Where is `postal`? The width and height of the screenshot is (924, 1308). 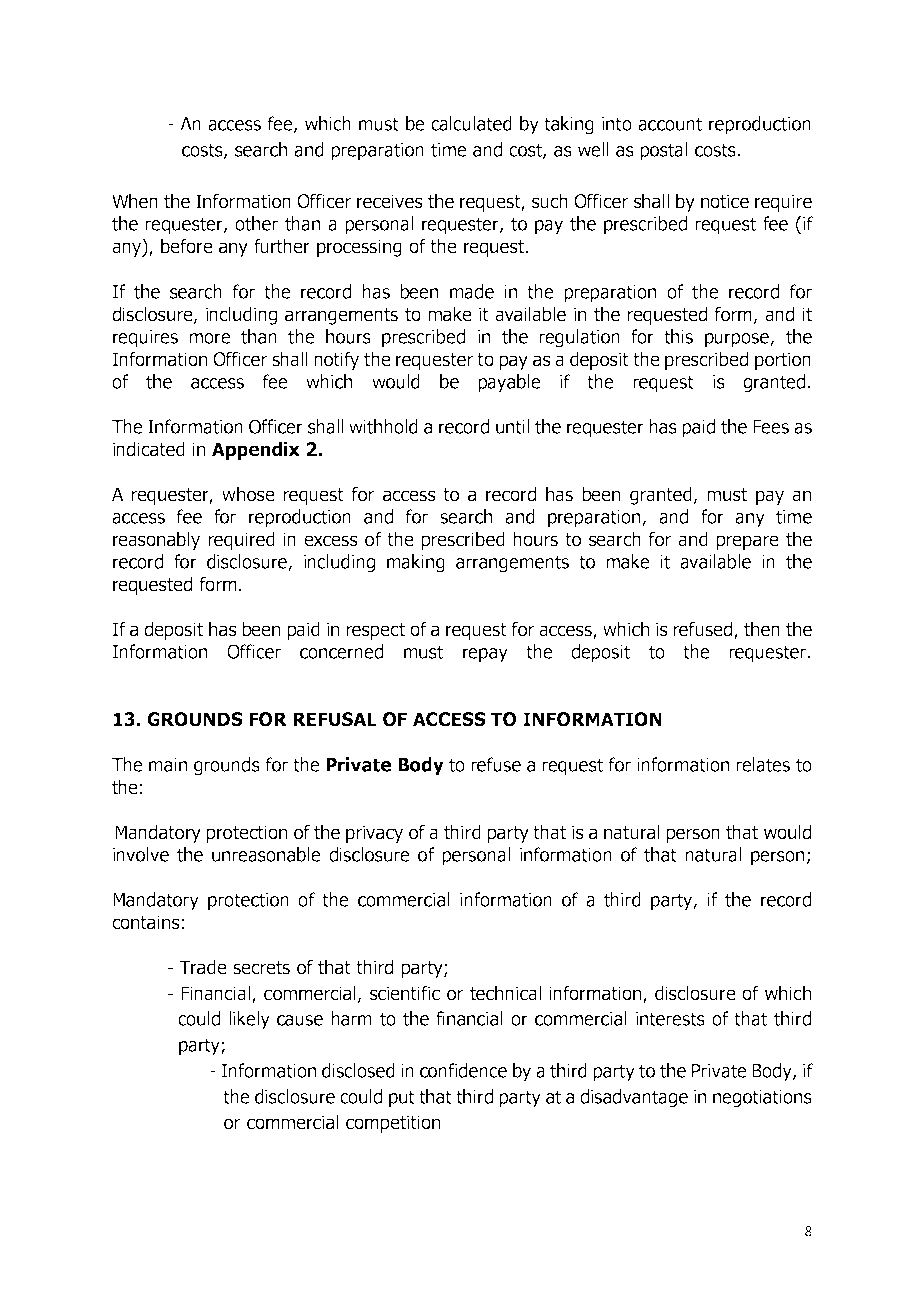 postal is located at coordinates (663, 151).
